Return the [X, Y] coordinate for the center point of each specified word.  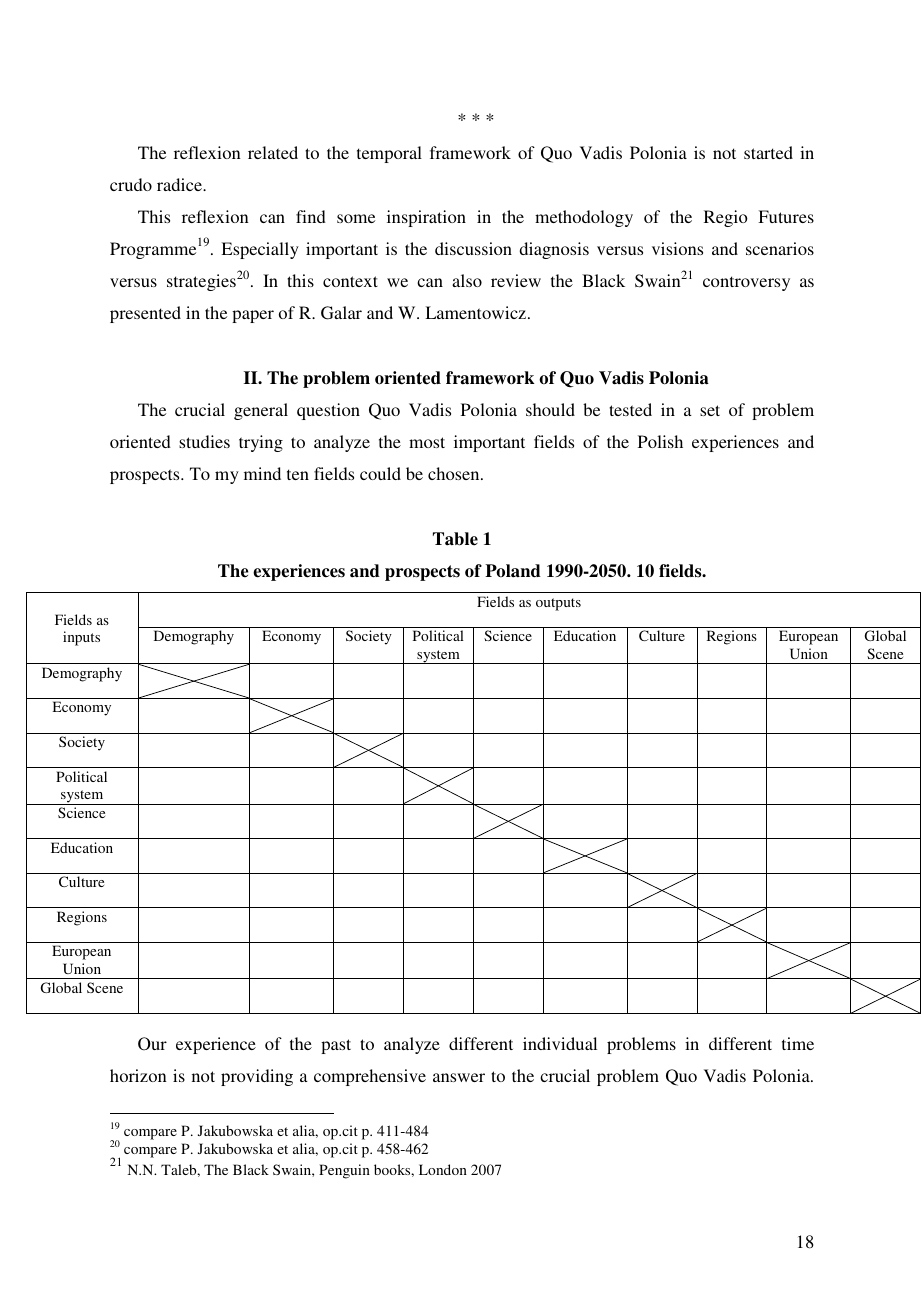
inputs [81, 638]
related [273, 152]
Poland [513, 571]
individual [560, 1043]
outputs [558, 604]
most [427, 442]
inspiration [426, 218]
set [710, 410]
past [336, 1046]
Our [152, 1044]
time [798, 1043]
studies [204, 441]
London [443, 1169]
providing [257, 1077]
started [768, 152]
